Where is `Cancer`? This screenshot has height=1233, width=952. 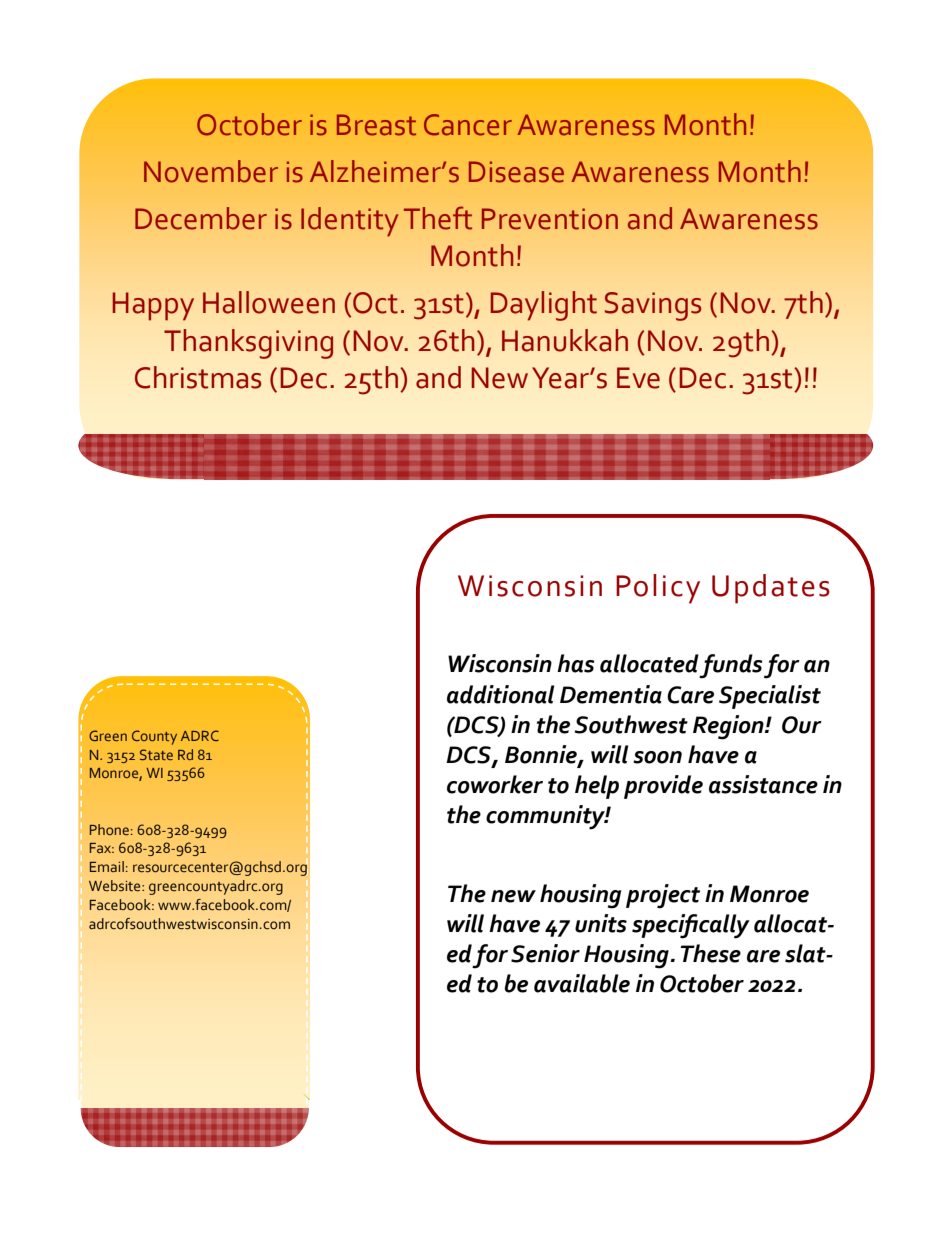
Cancer is located at coordinates (468, 125).
